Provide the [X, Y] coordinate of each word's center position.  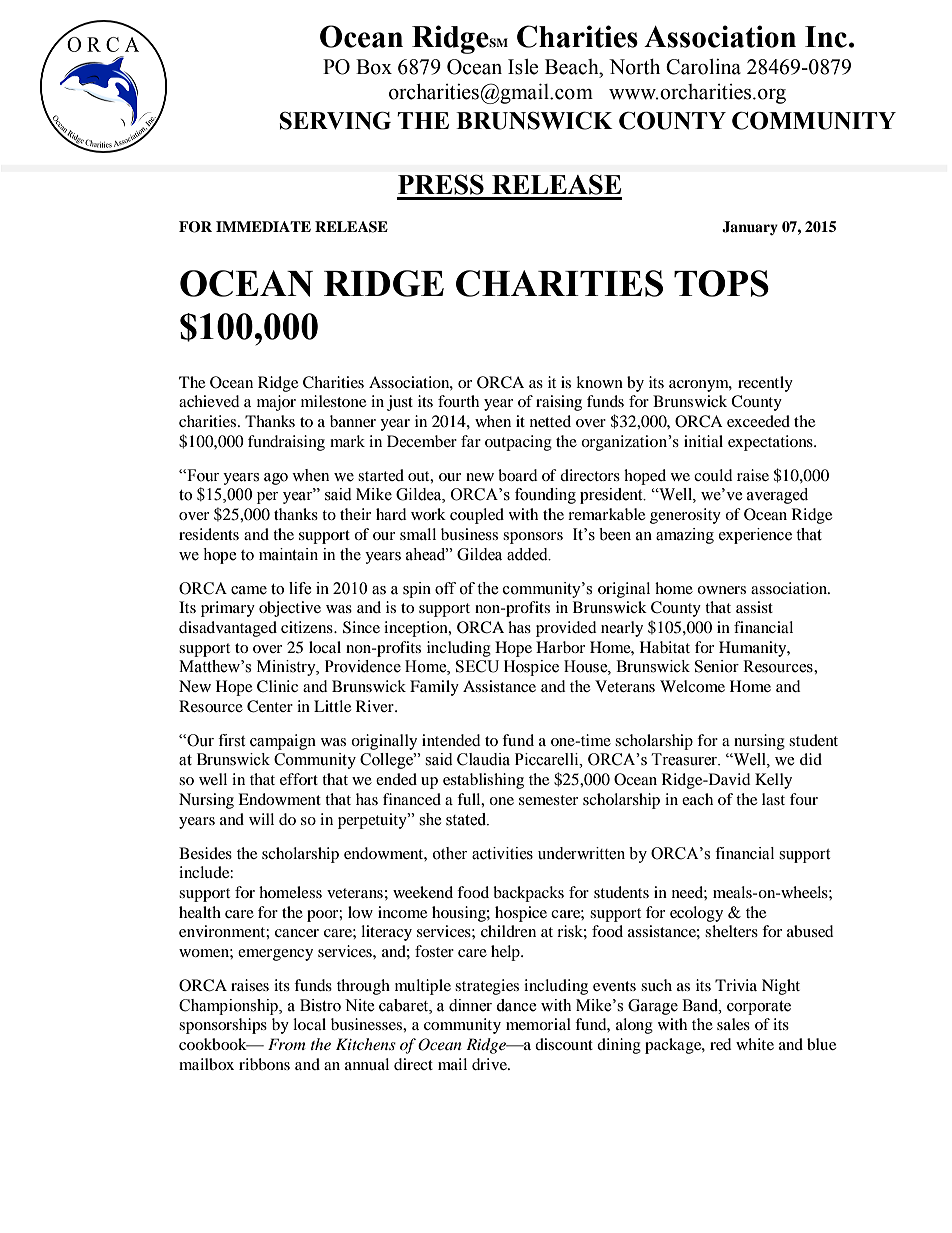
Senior [717, 666]
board [518, 475]
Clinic [277, 686]
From [286, 1044]
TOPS [721, 283]
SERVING [335, 120]
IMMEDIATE [263, 226]
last [773, 799]
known [599, 382]
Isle [523, 67]
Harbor [560, 647]
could [713, 475]
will [261, 819]
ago [276, 479]
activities [502, 853]
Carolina [703, 67]
